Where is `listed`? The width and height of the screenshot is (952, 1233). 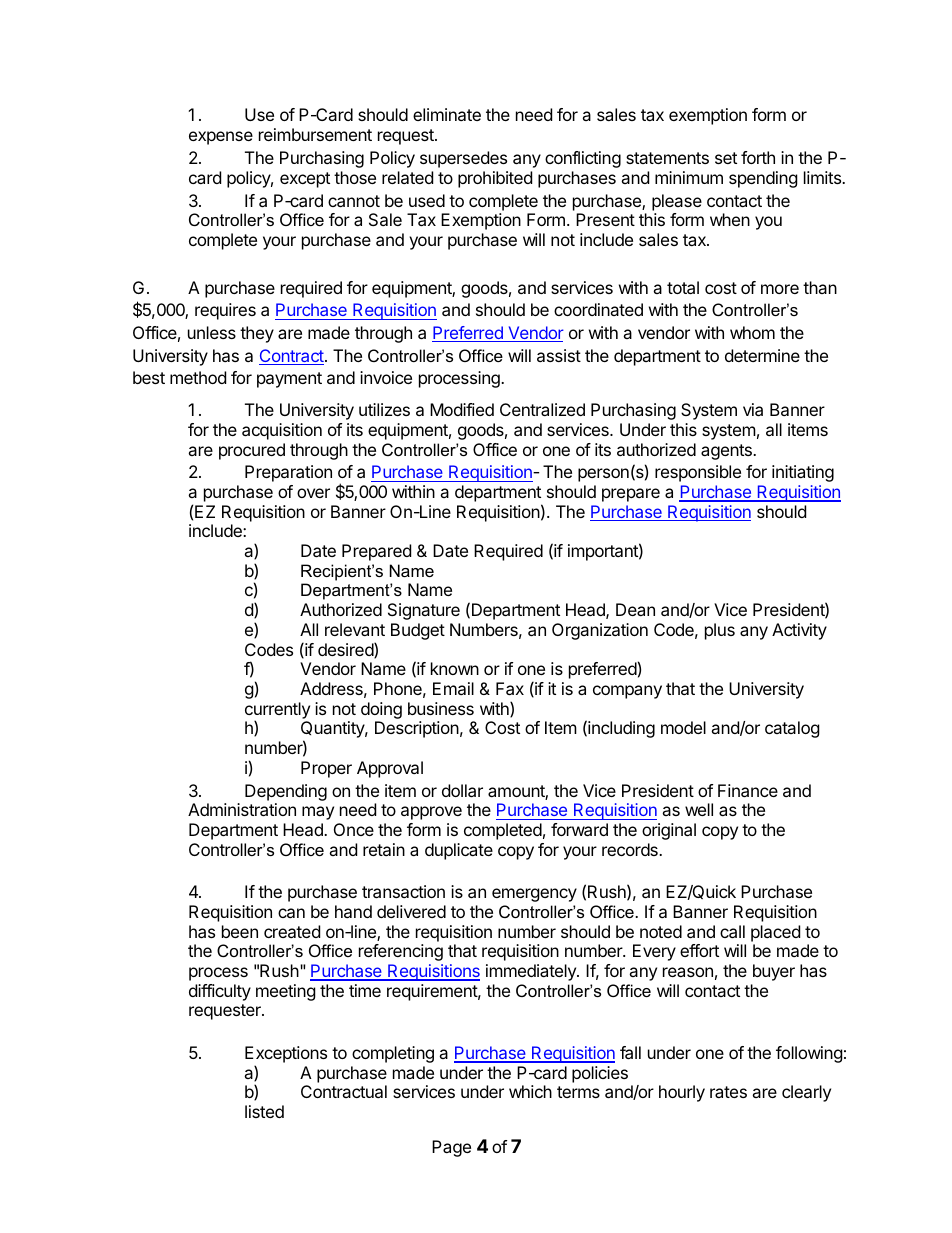
listed is located at coordinates (264, 1111).
